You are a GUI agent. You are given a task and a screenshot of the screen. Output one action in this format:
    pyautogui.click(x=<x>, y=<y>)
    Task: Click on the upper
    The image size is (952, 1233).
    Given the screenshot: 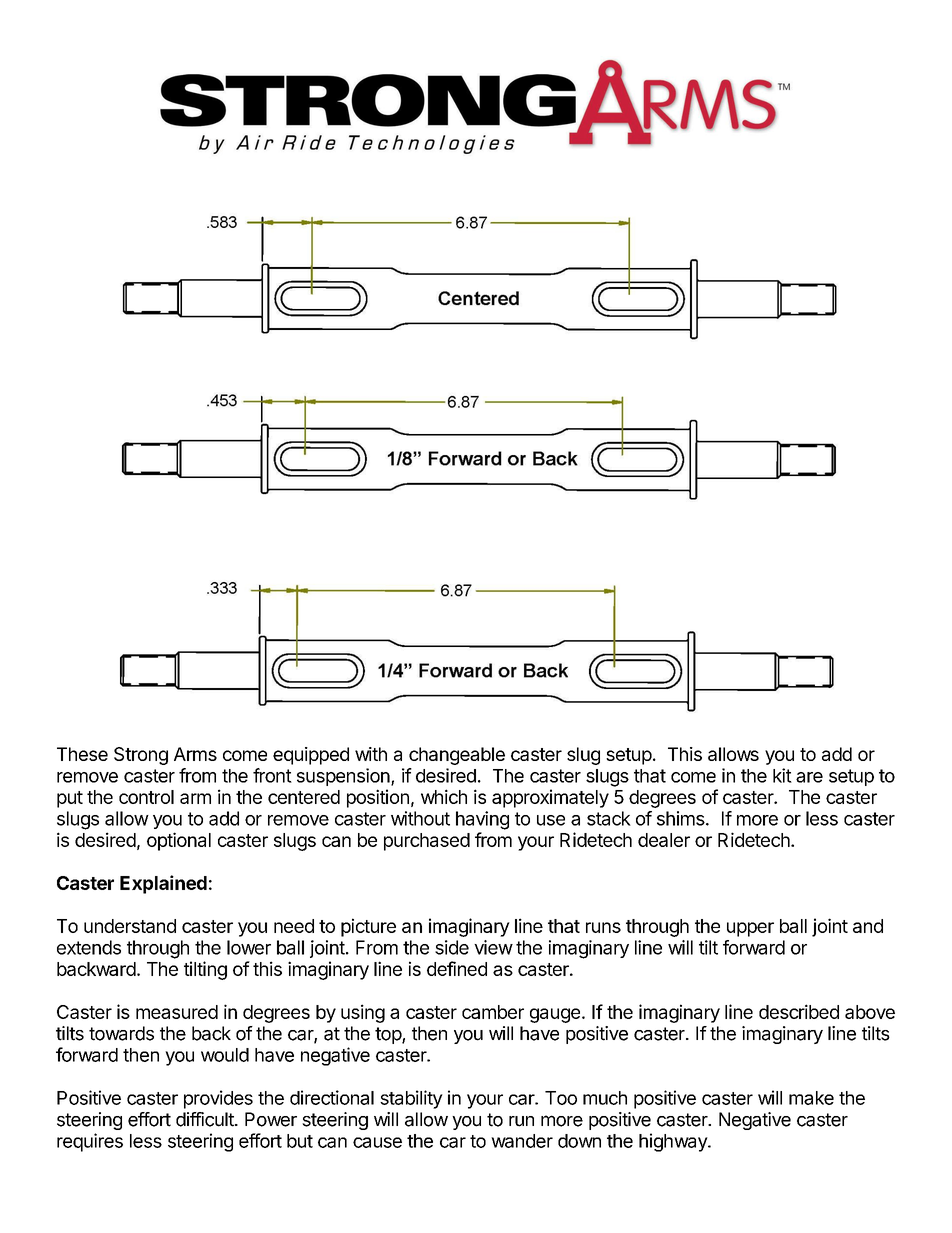 What is the action you would take?
    pyautogui.click(x=750, y=929)
